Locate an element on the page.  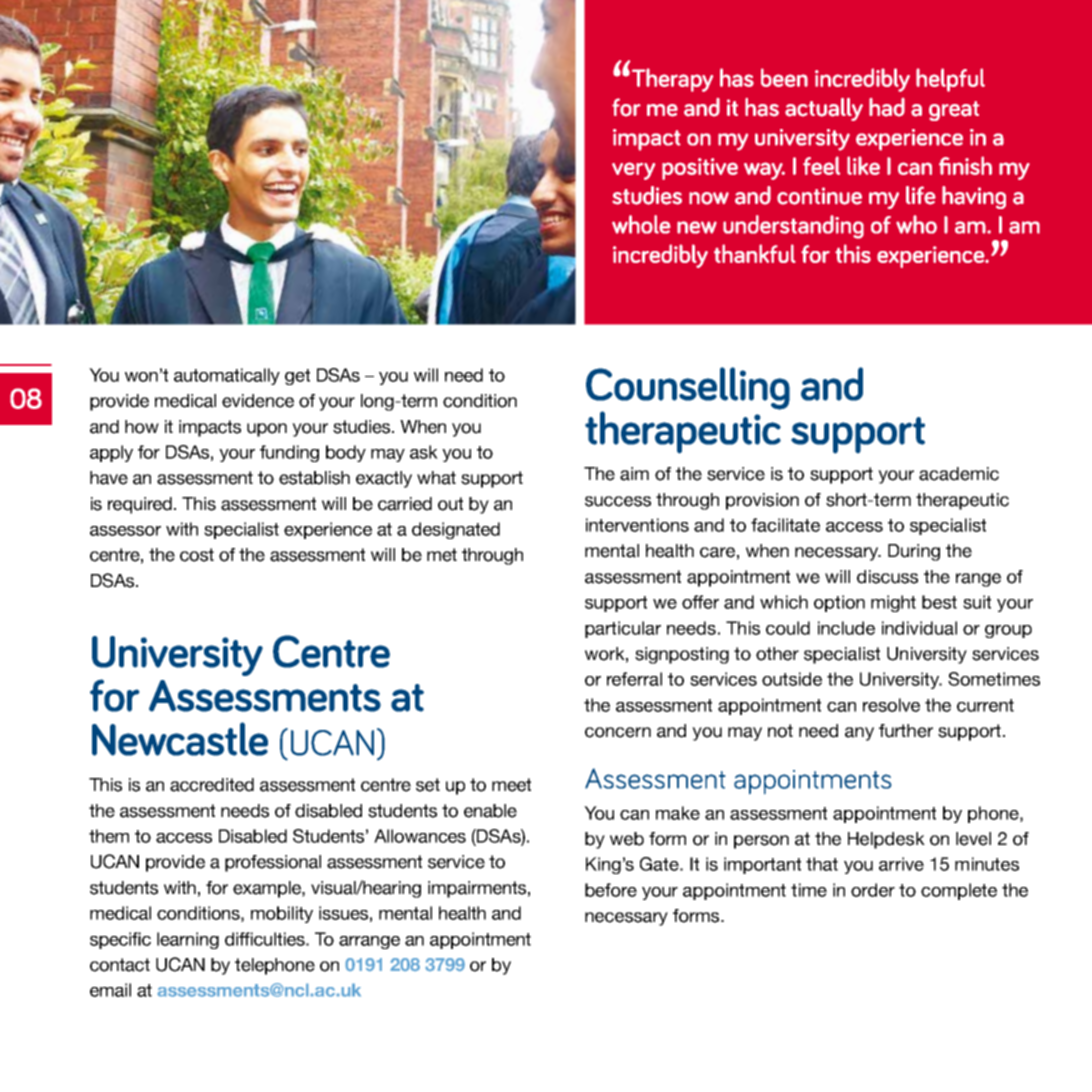
automatically is located at coordinates (227, 376).
